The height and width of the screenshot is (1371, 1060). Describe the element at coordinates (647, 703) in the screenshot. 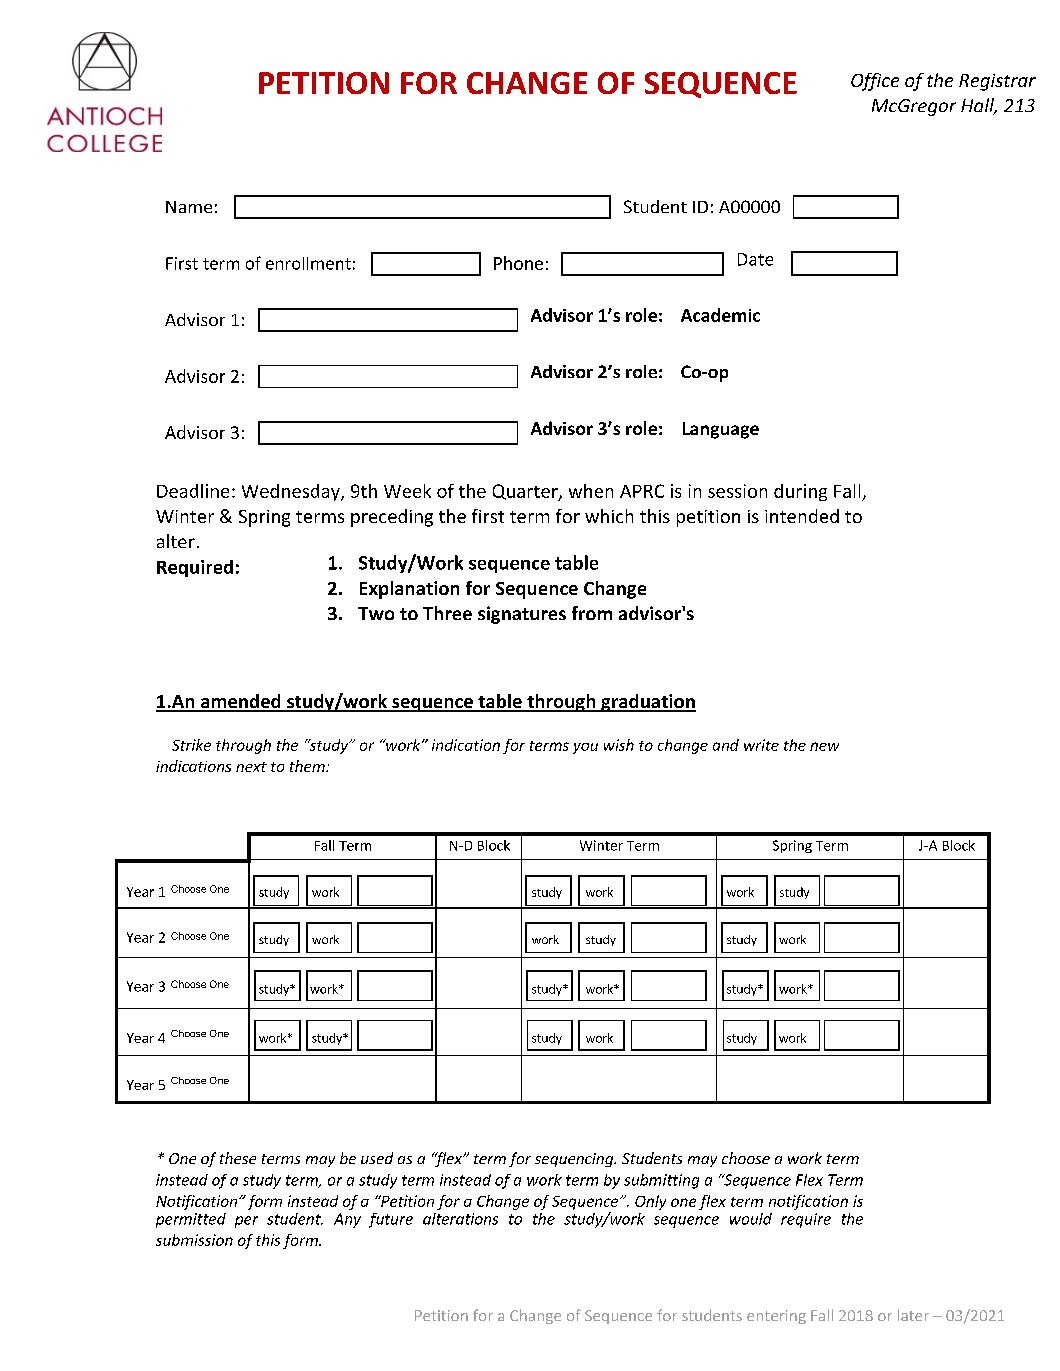

I see `graduation` at that location.
